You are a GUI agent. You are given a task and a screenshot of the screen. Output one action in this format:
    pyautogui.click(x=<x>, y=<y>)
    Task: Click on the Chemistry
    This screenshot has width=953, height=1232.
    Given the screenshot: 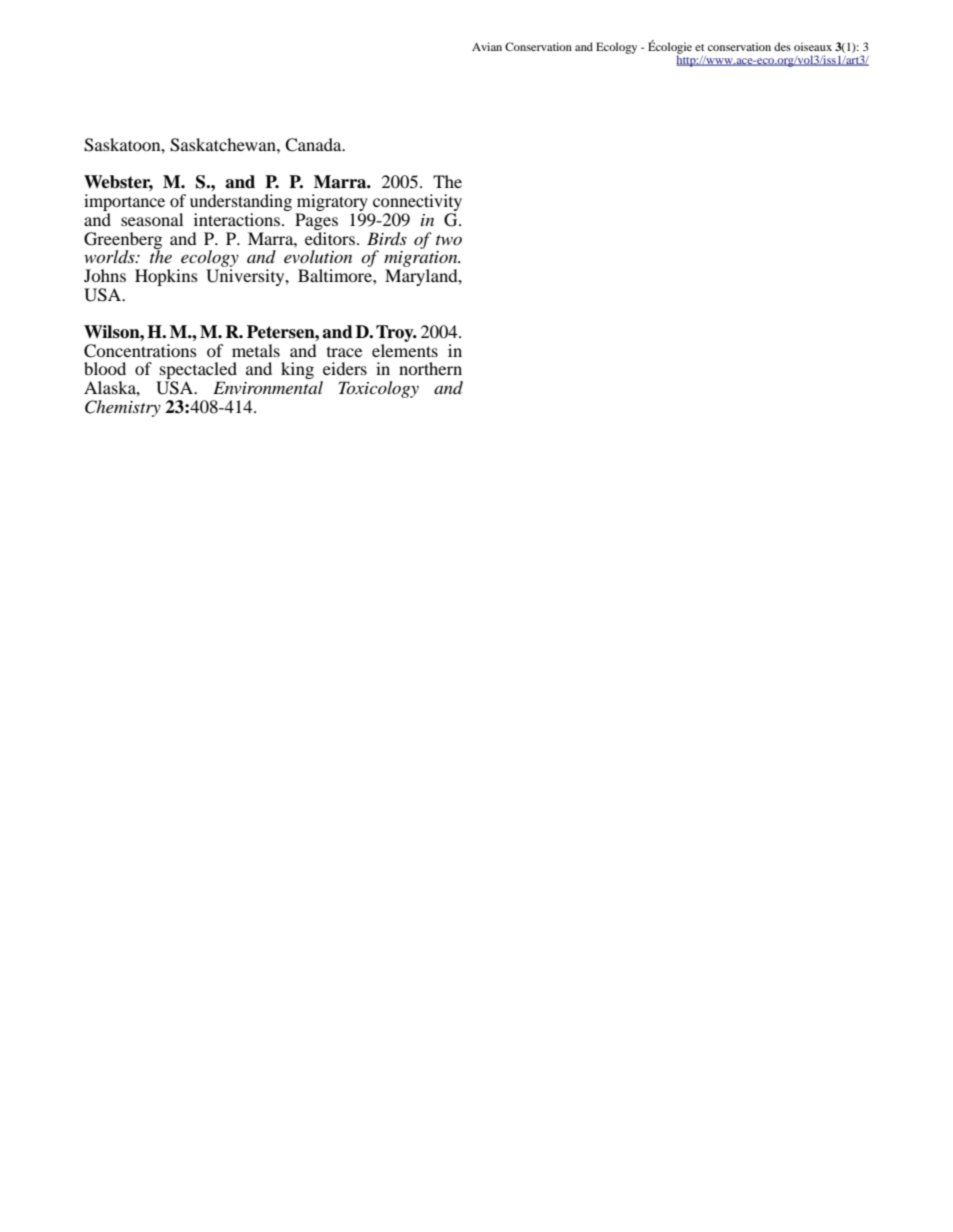 What is the action you would take?
    pyautogui.click(x=123, y=408)
